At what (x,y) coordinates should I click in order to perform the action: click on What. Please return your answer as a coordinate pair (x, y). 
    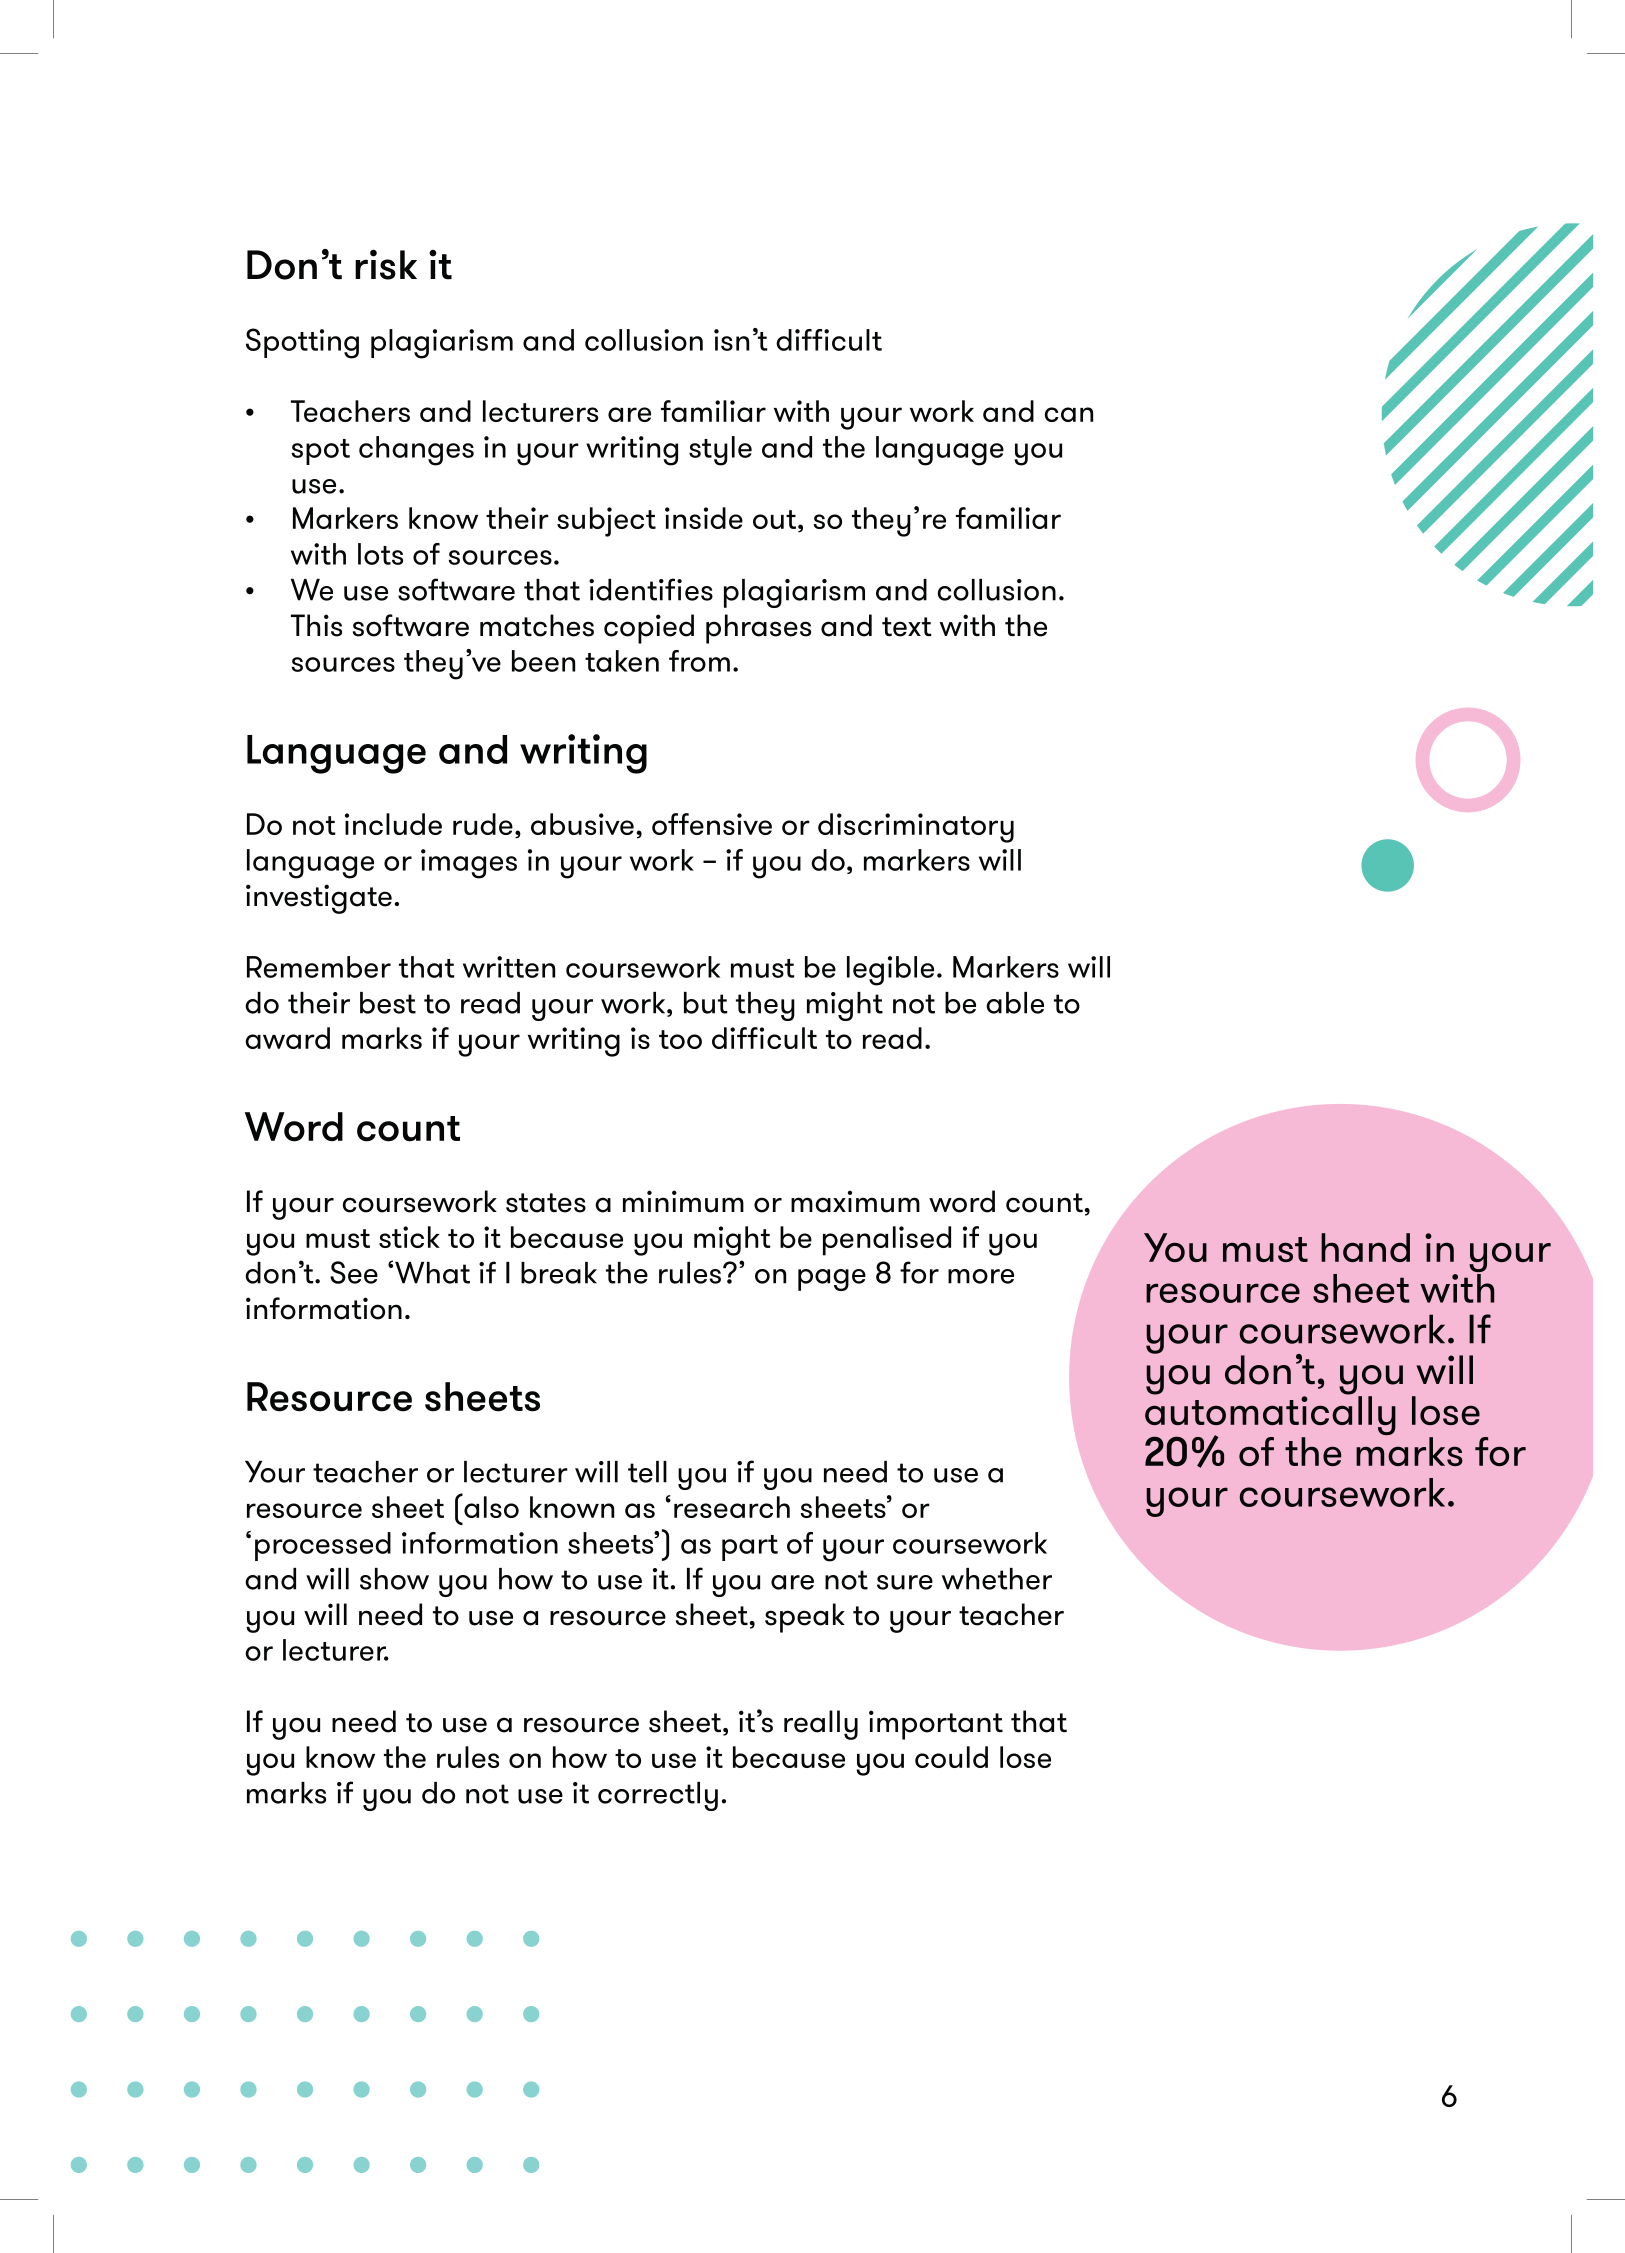
    Looking at the image, I should click on (432, 1273).
